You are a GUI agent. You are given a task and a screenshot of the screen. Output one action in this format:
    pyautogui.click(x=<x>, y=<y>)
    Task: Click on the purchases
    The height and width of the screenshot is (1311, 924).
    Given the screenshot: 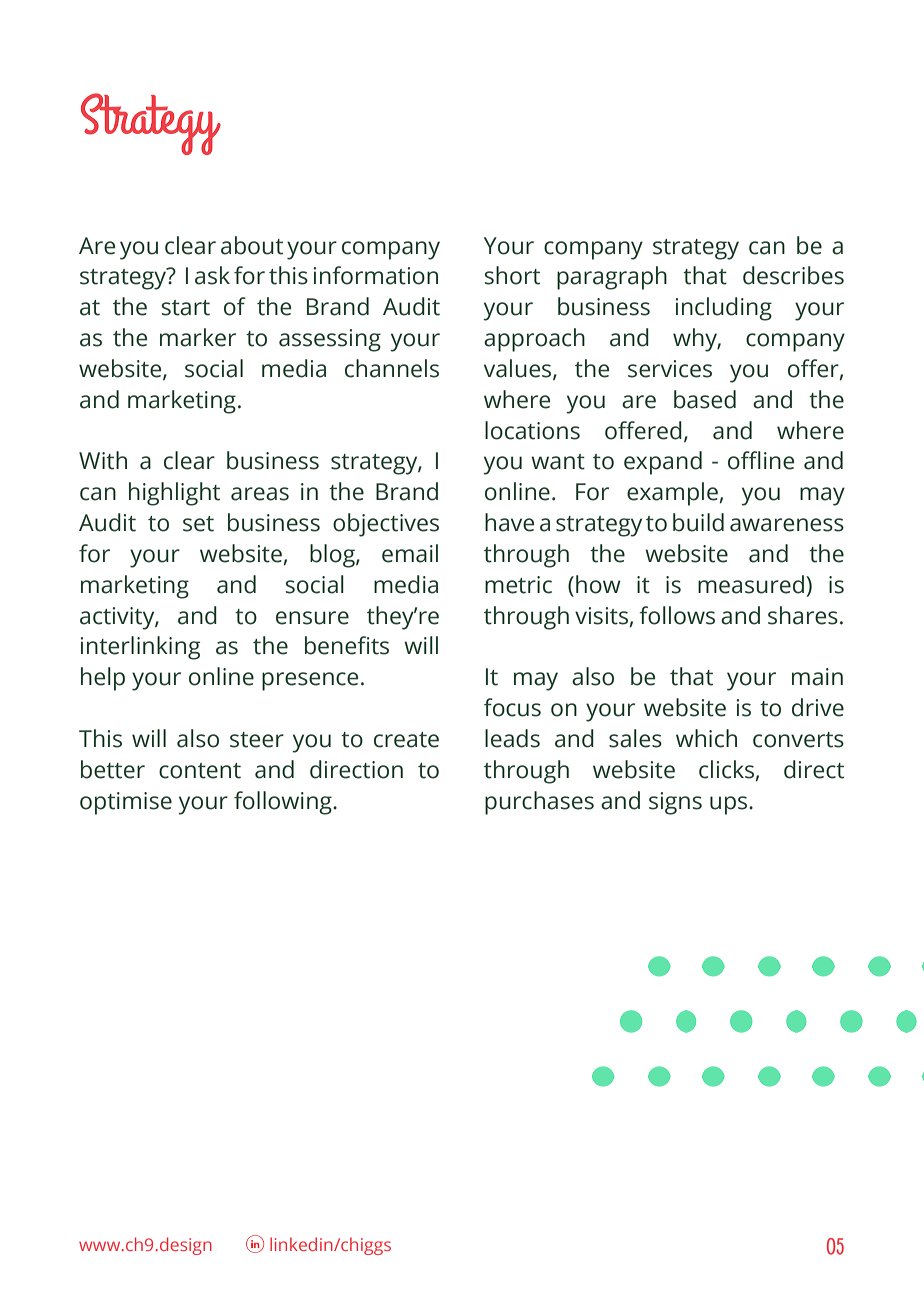 What is the action you would take?
    pyautogui.click(x=539, y=803)
